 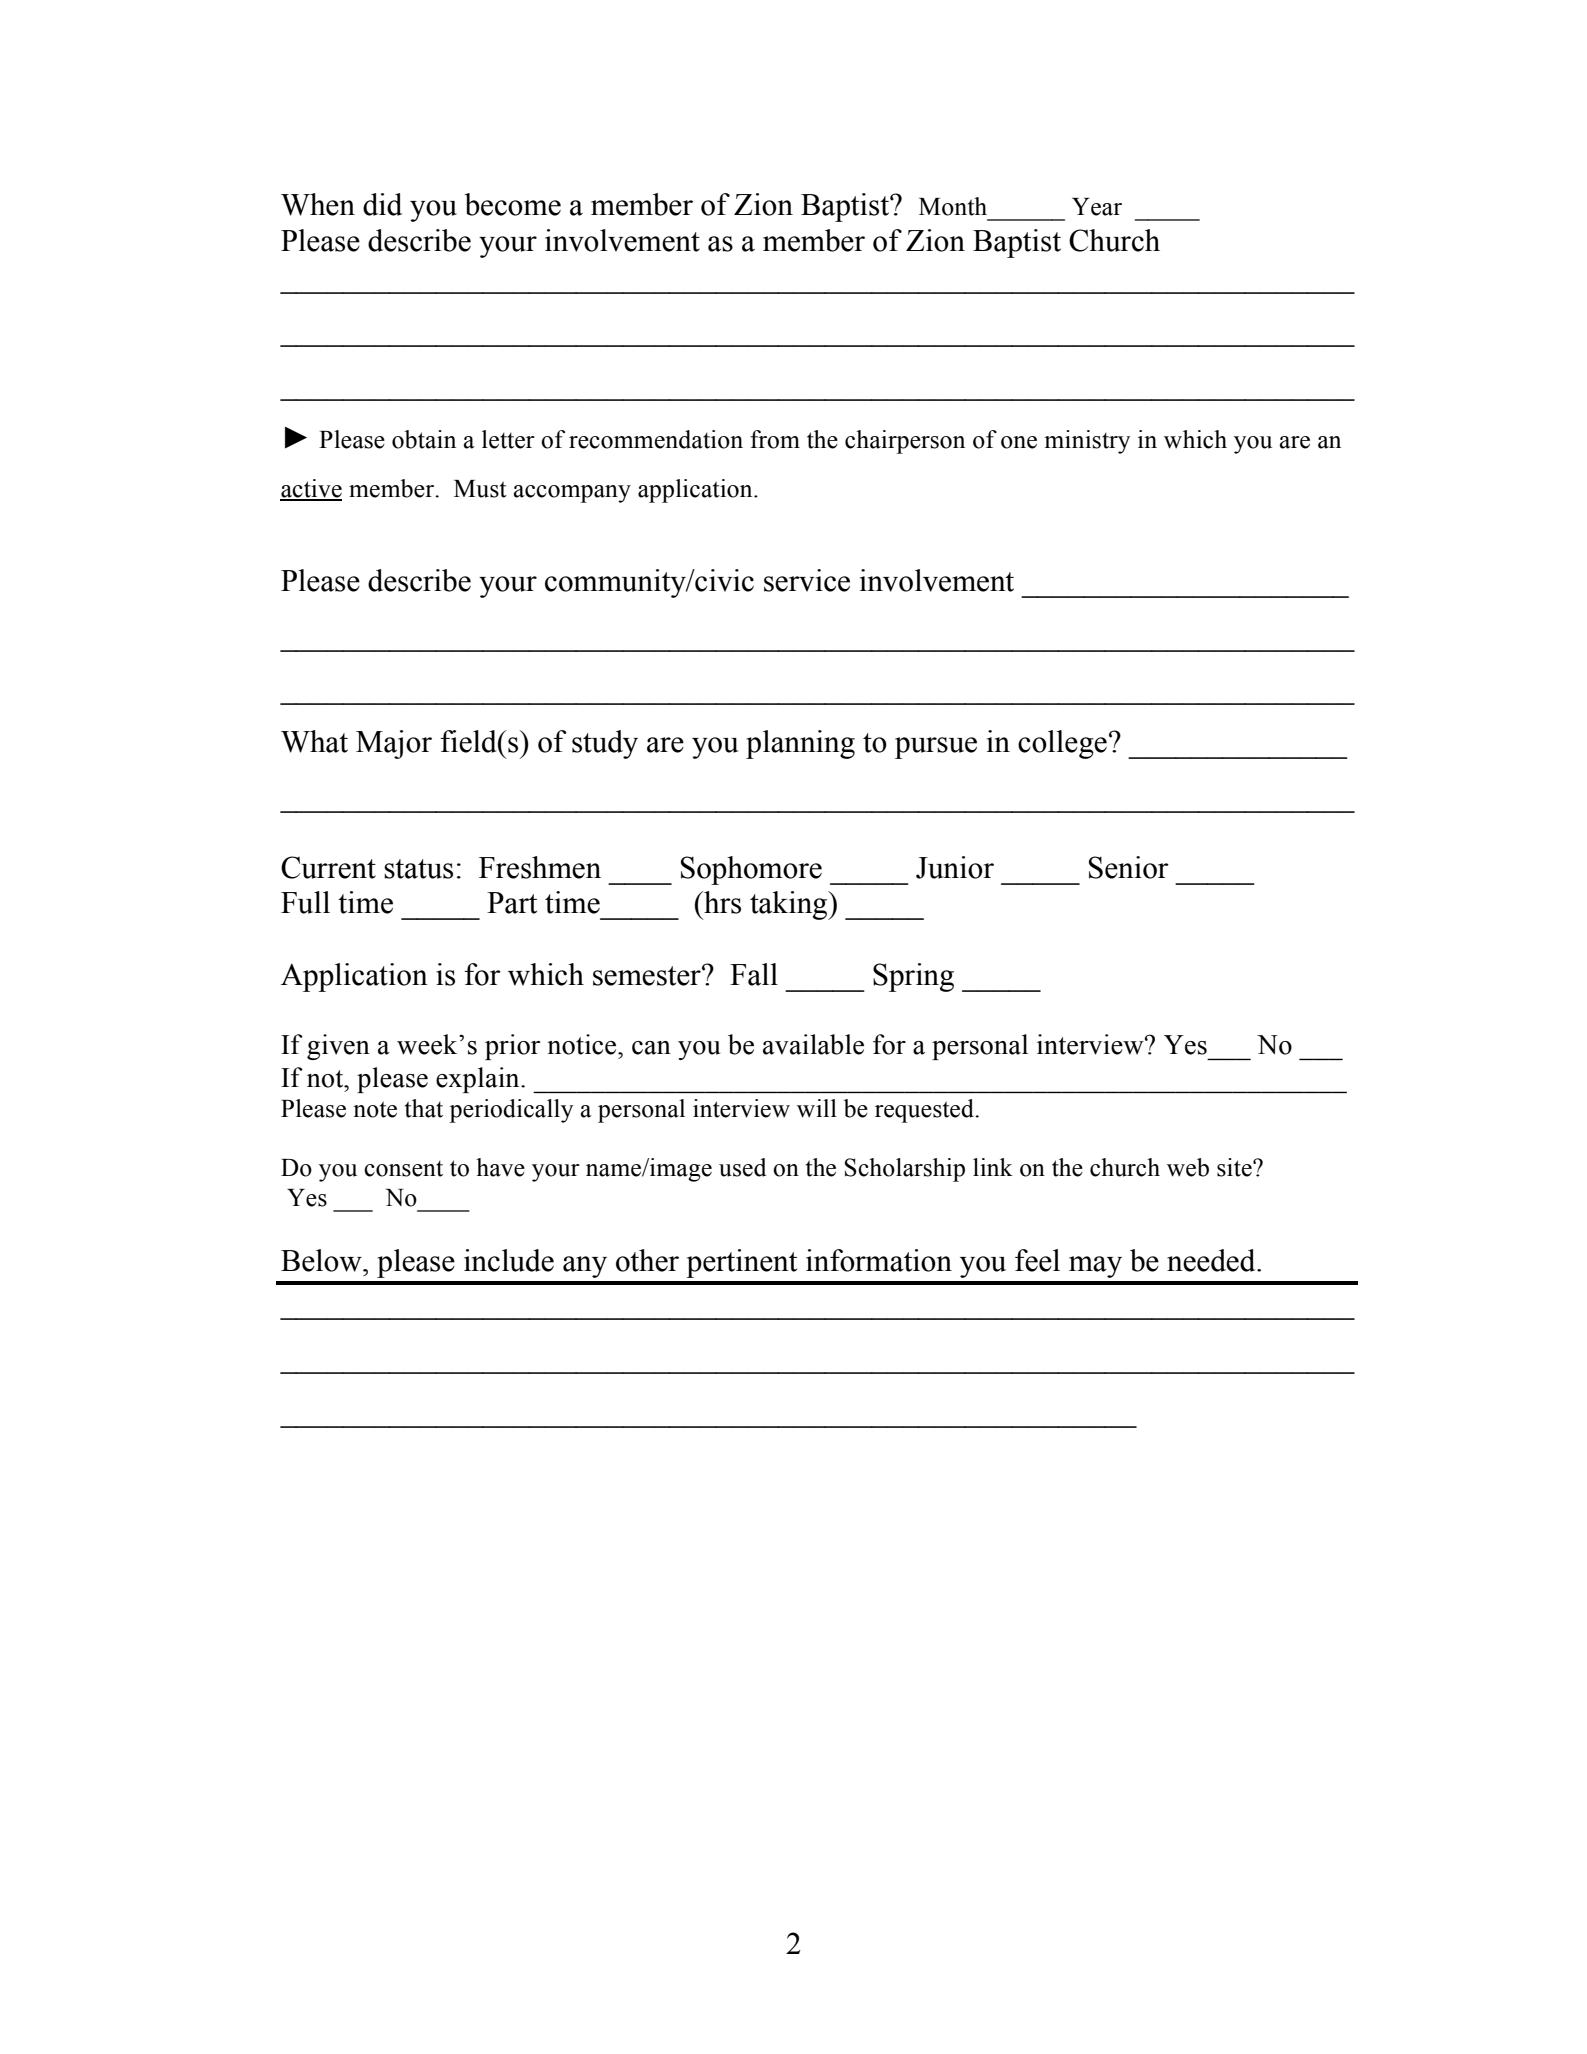 What do you see at coordinates (338, 1047) in the page?
I see `given` at bounding box center [338, 1047].
